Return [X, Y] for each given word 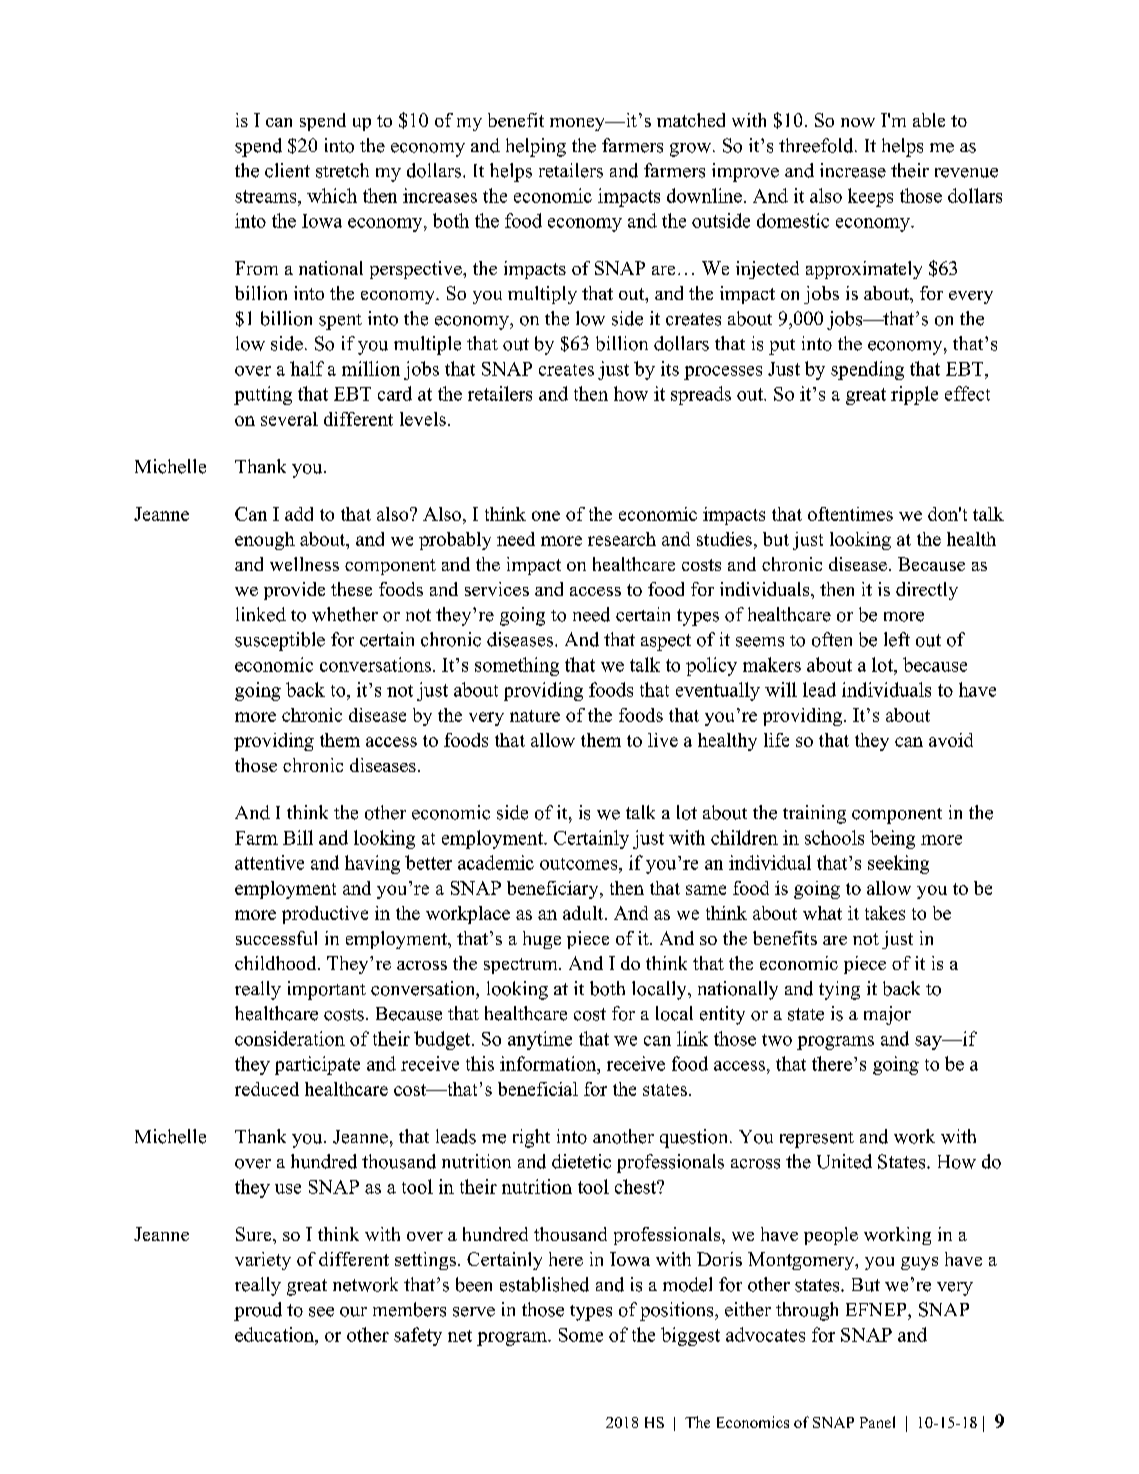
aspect [666, 642]
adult [584, 913]
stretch [342, 170]
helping [536, 147]
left [897, 639]
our [353, 1312]
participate [317, 1065]
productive [325, 915]
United [844, 1161]
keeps [870, 197]
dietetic [581, 1161]
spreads [701, 395]
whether [345, 614]
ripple [914, 395]
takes [885, 913]
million [371, 368]
